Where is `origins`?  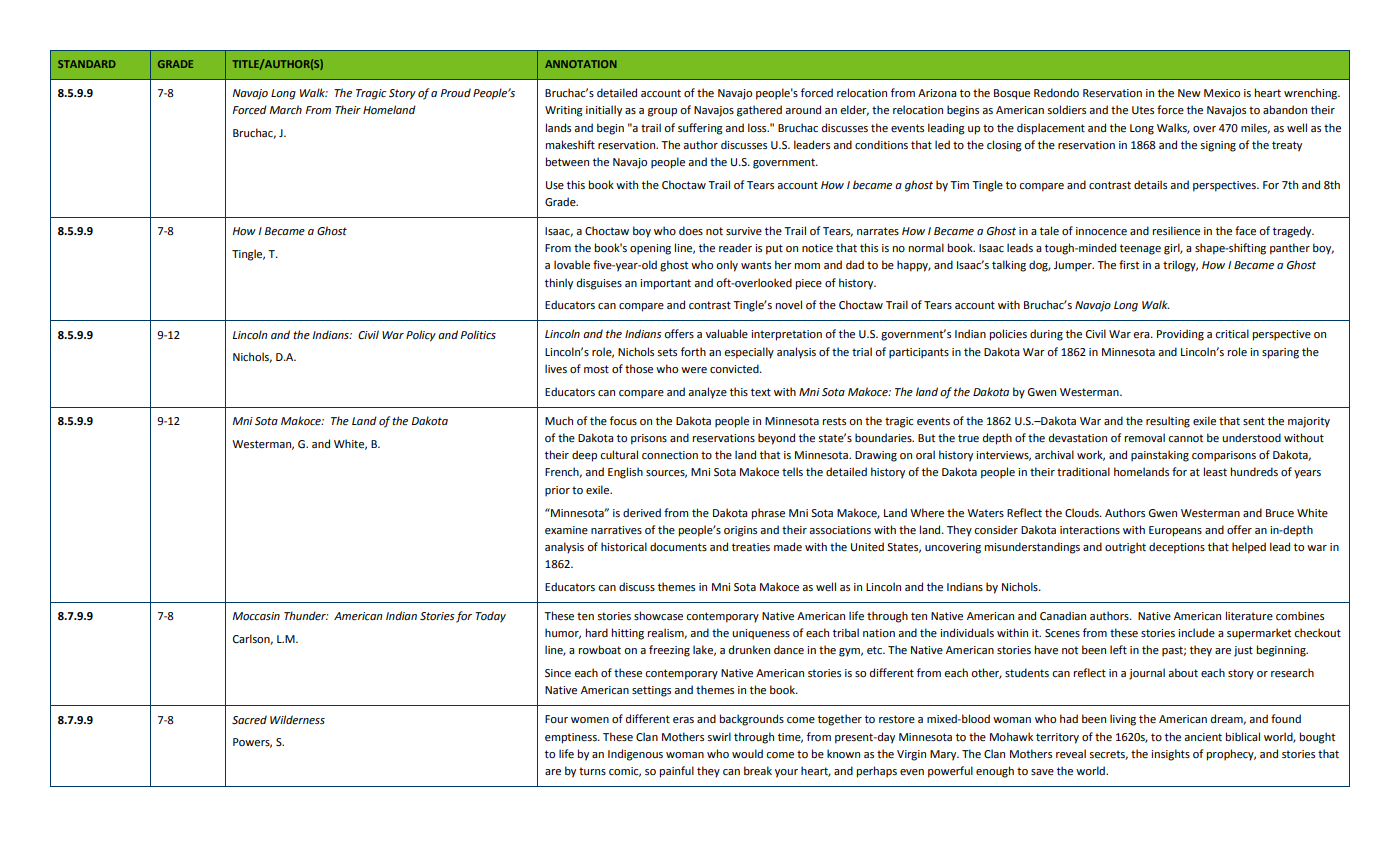
origins is located at coordinates (740, 531).
